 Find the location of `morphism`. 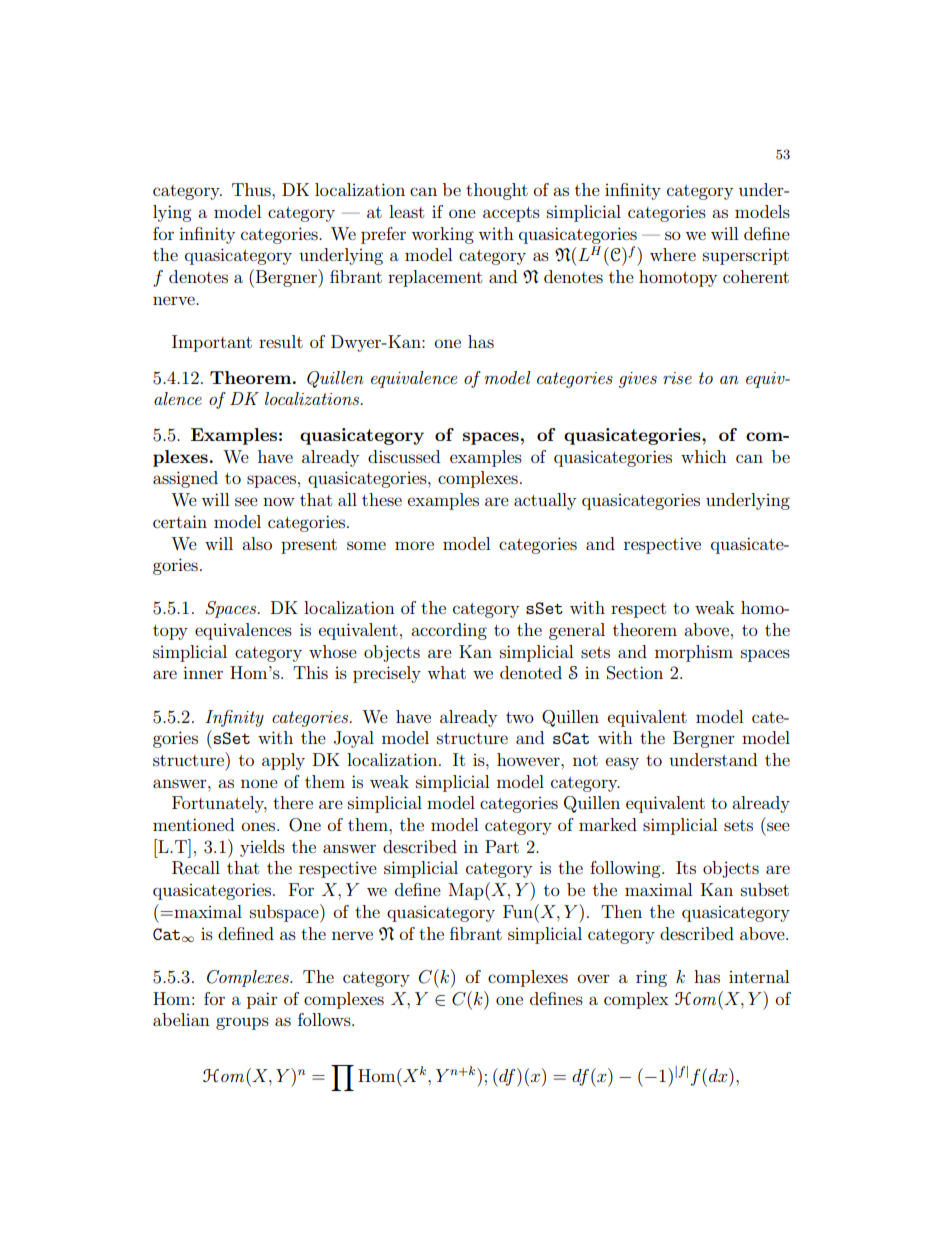

morphism is located at coordinates (694, 653).
